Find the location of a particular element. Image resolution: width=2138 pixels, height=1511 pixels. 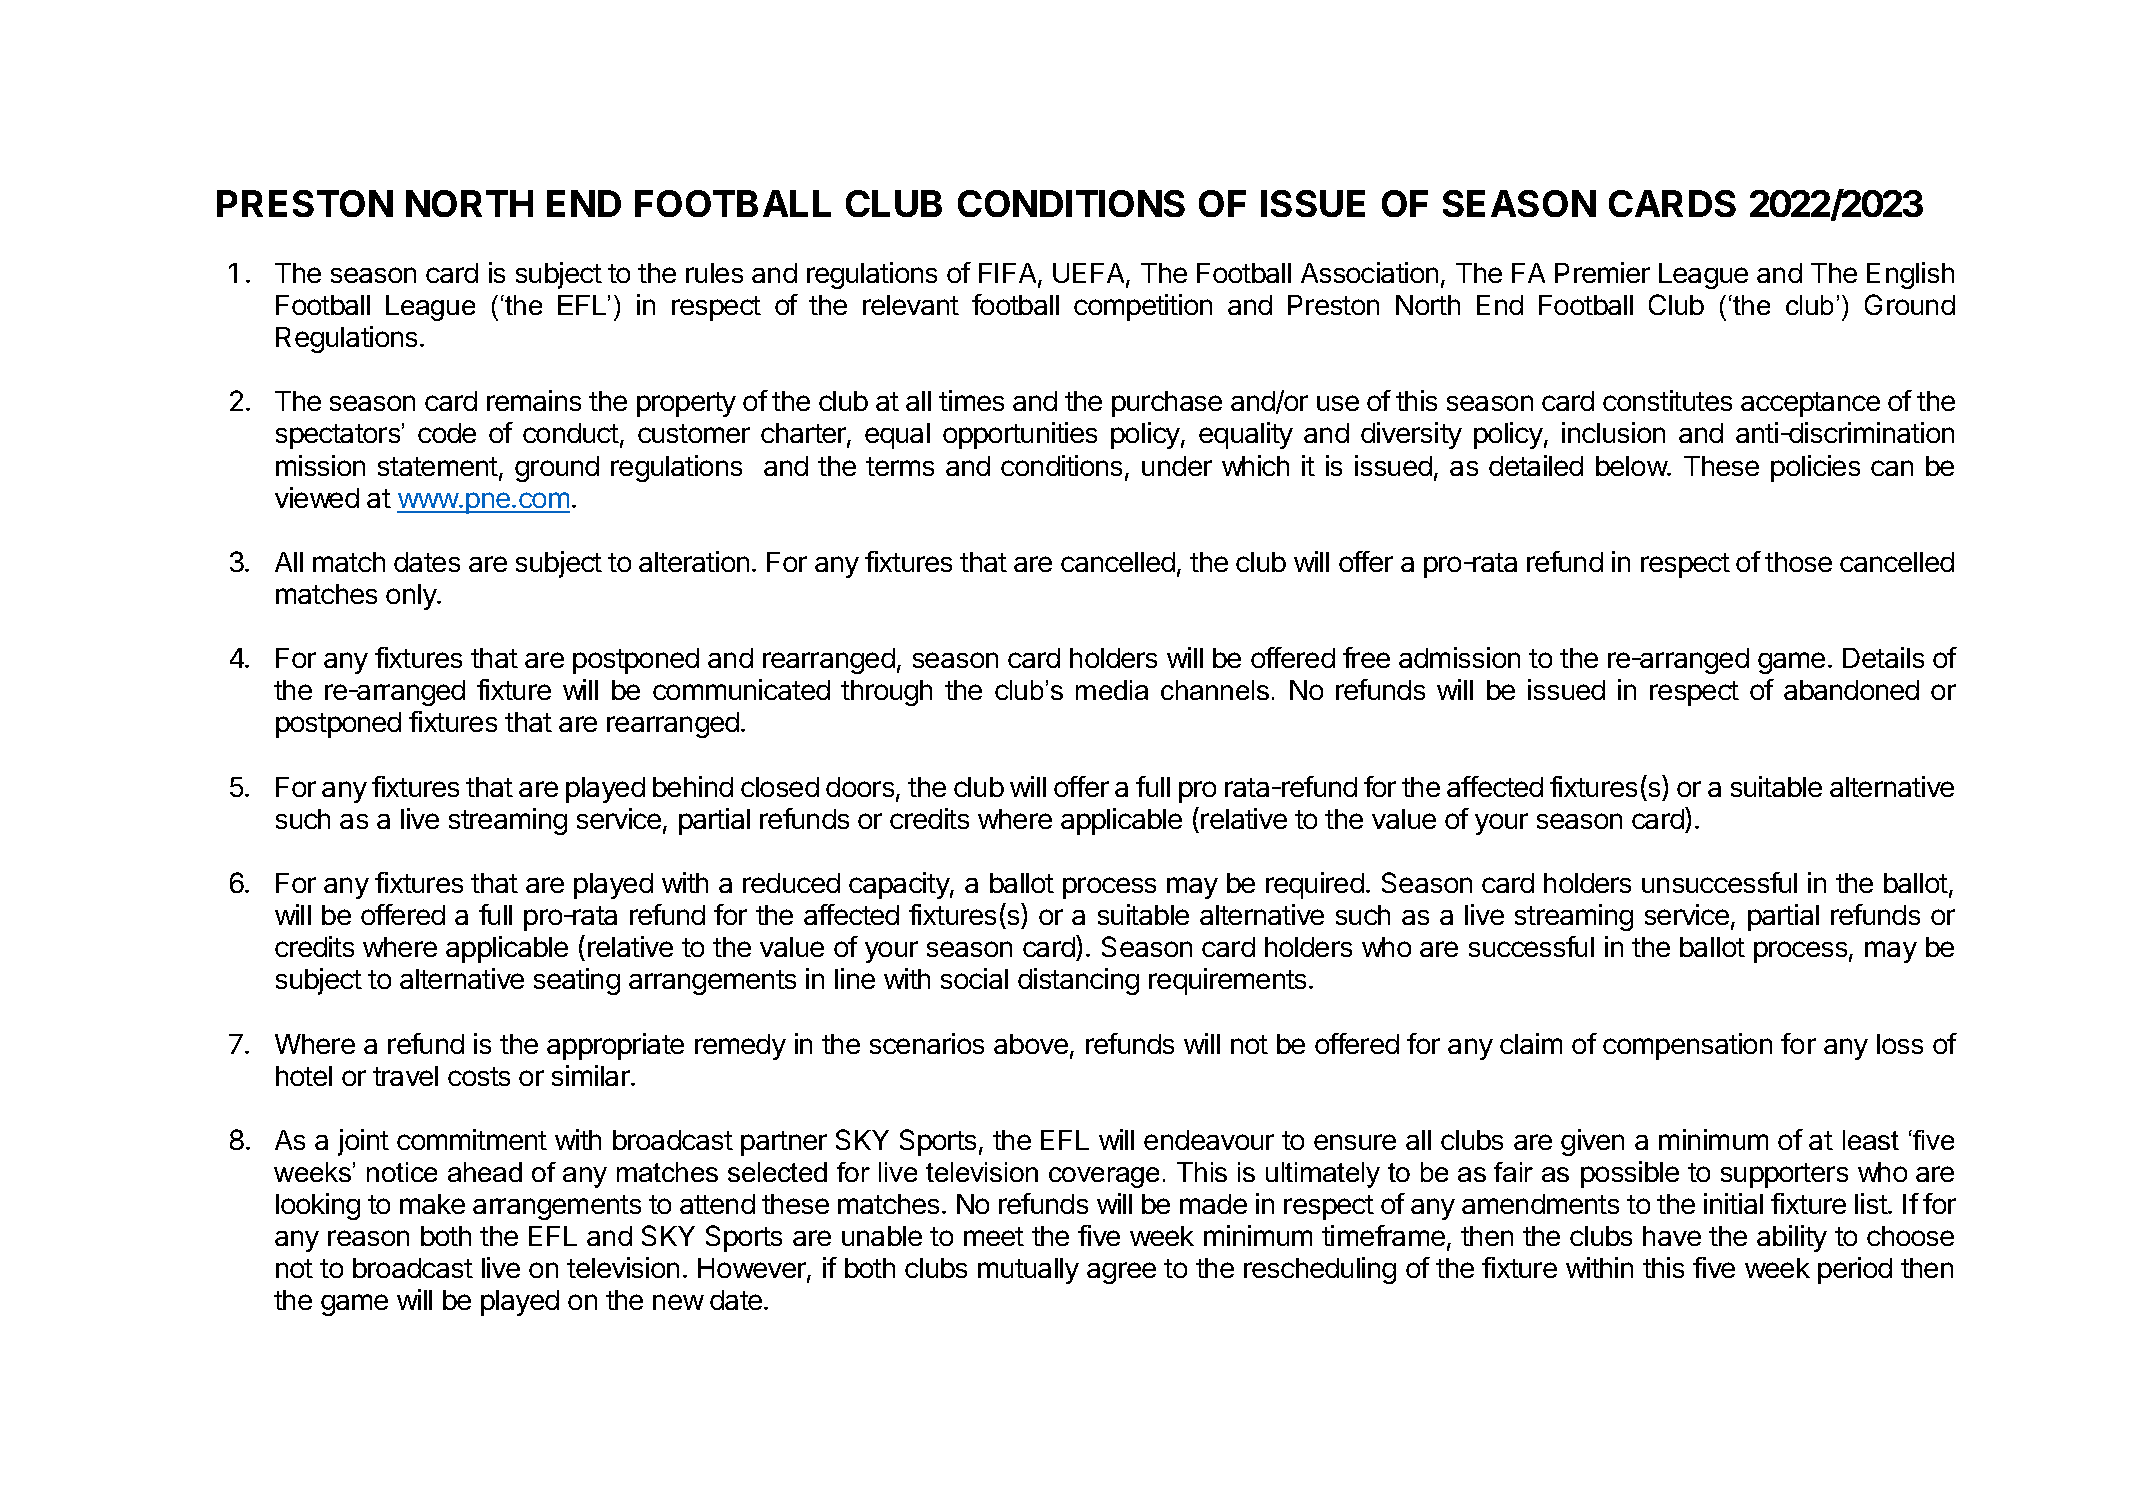

media is located at coordinates (1112, 690).
